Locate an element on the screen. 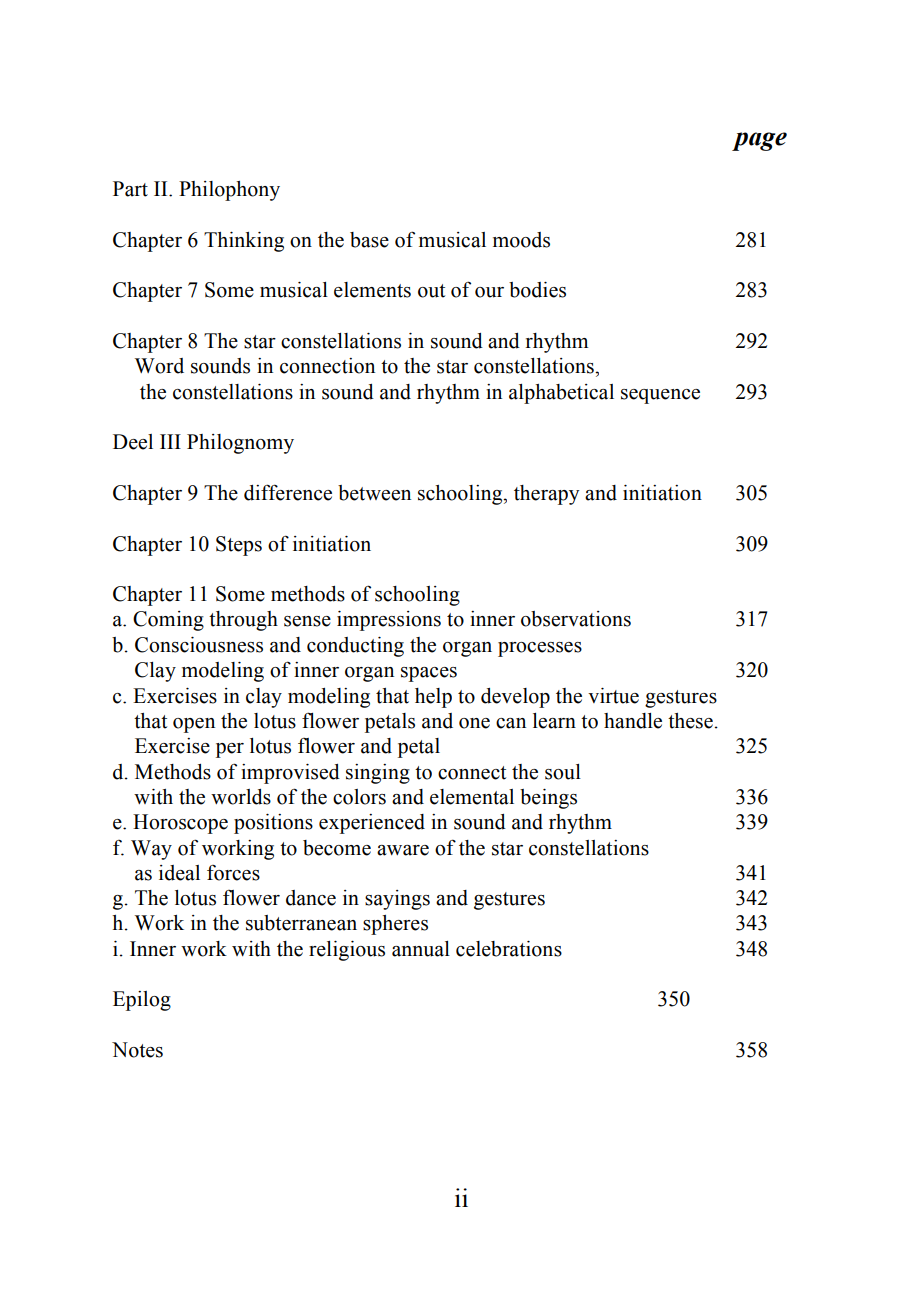 The height and width of the screenshot is (1310, 924). impressions is located at coordinates (389, 621).
